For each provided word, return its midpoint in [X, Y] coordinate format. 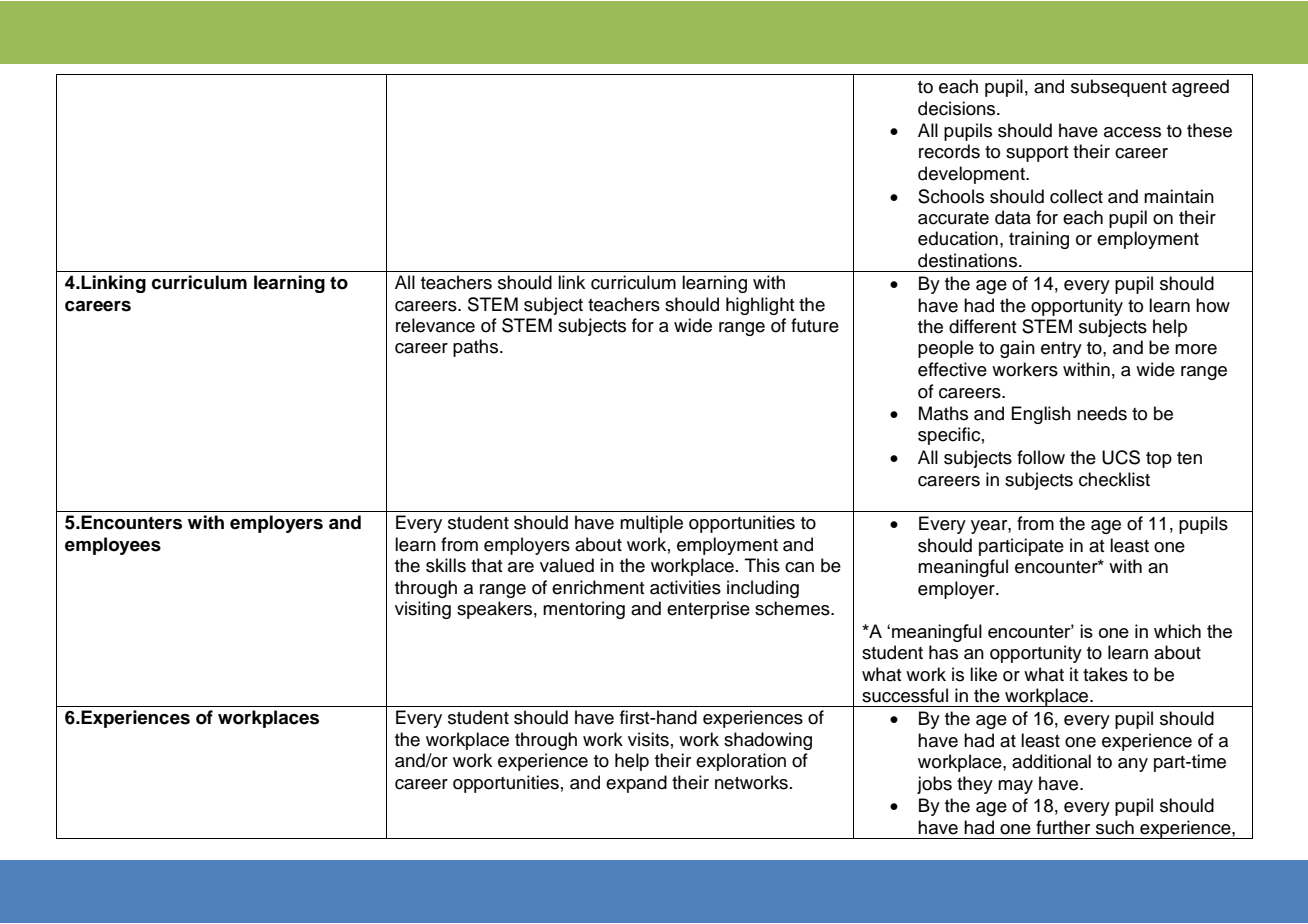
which [1177, 631]
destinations [967, 260]
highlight [760, 306]
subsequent [1119, 88]
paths [477, 348]
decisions [958, 108]
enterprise [708, 610]
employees [113, 546]
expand [636, 784]
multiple [651, 524]
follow [1041, 457]
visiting [423, 610]
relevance [435, 325]
